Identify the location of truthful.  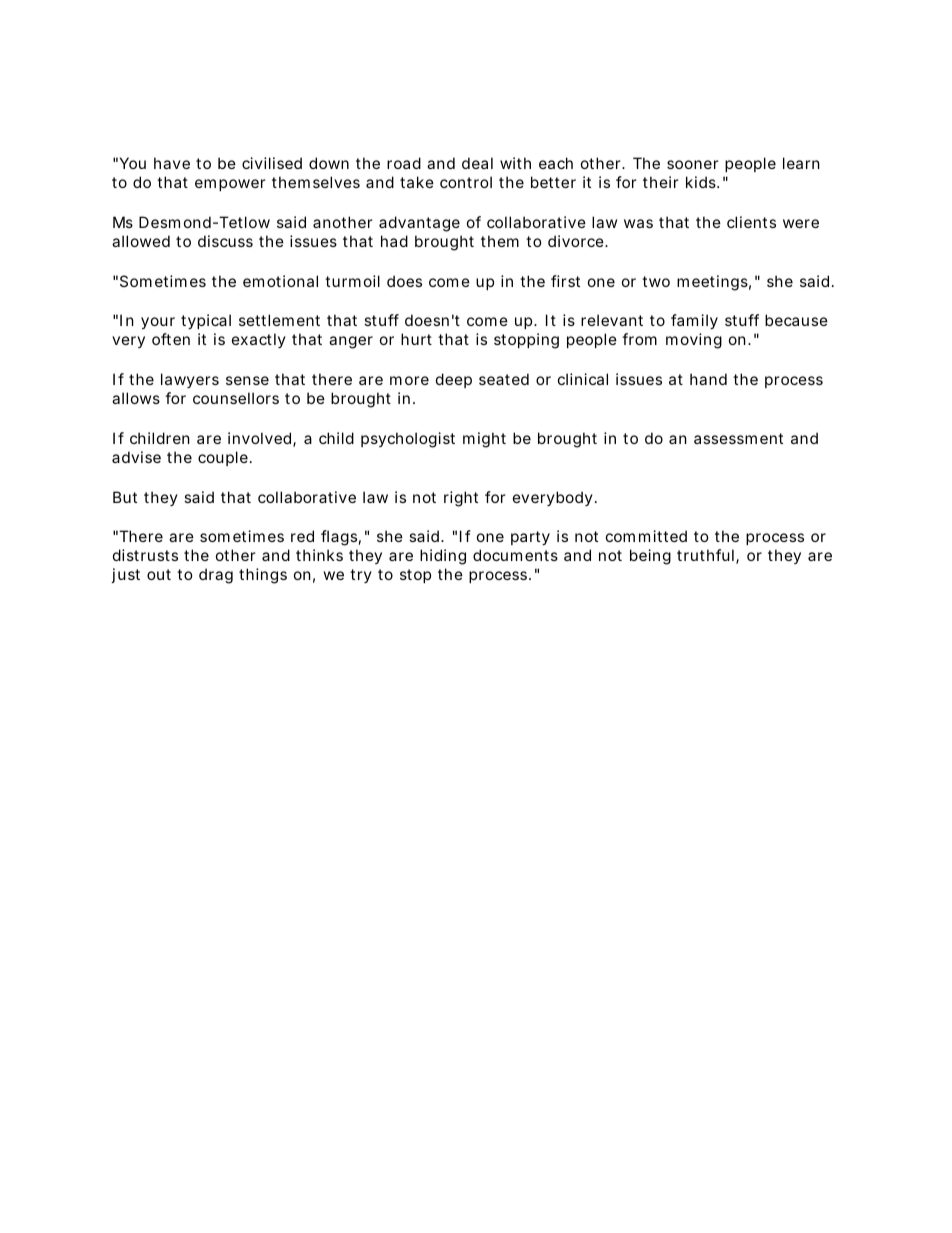
(705, 555).
